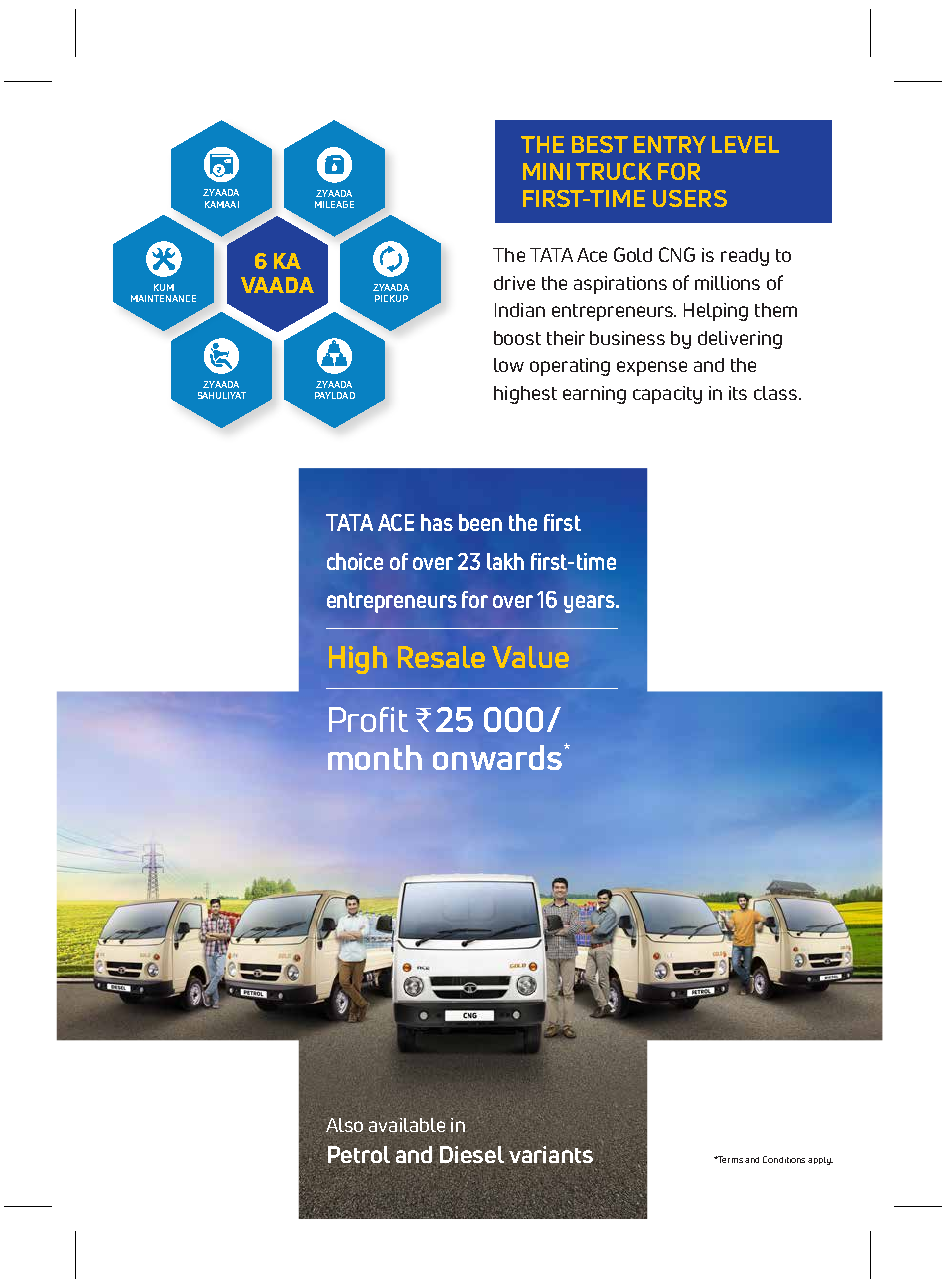 Image resolution: width=946 pixels, height=1288 pixels. What do you see at coordinates (472, 1154) in the document?
I see `Diesel` at bounding box center [472, 1154].
